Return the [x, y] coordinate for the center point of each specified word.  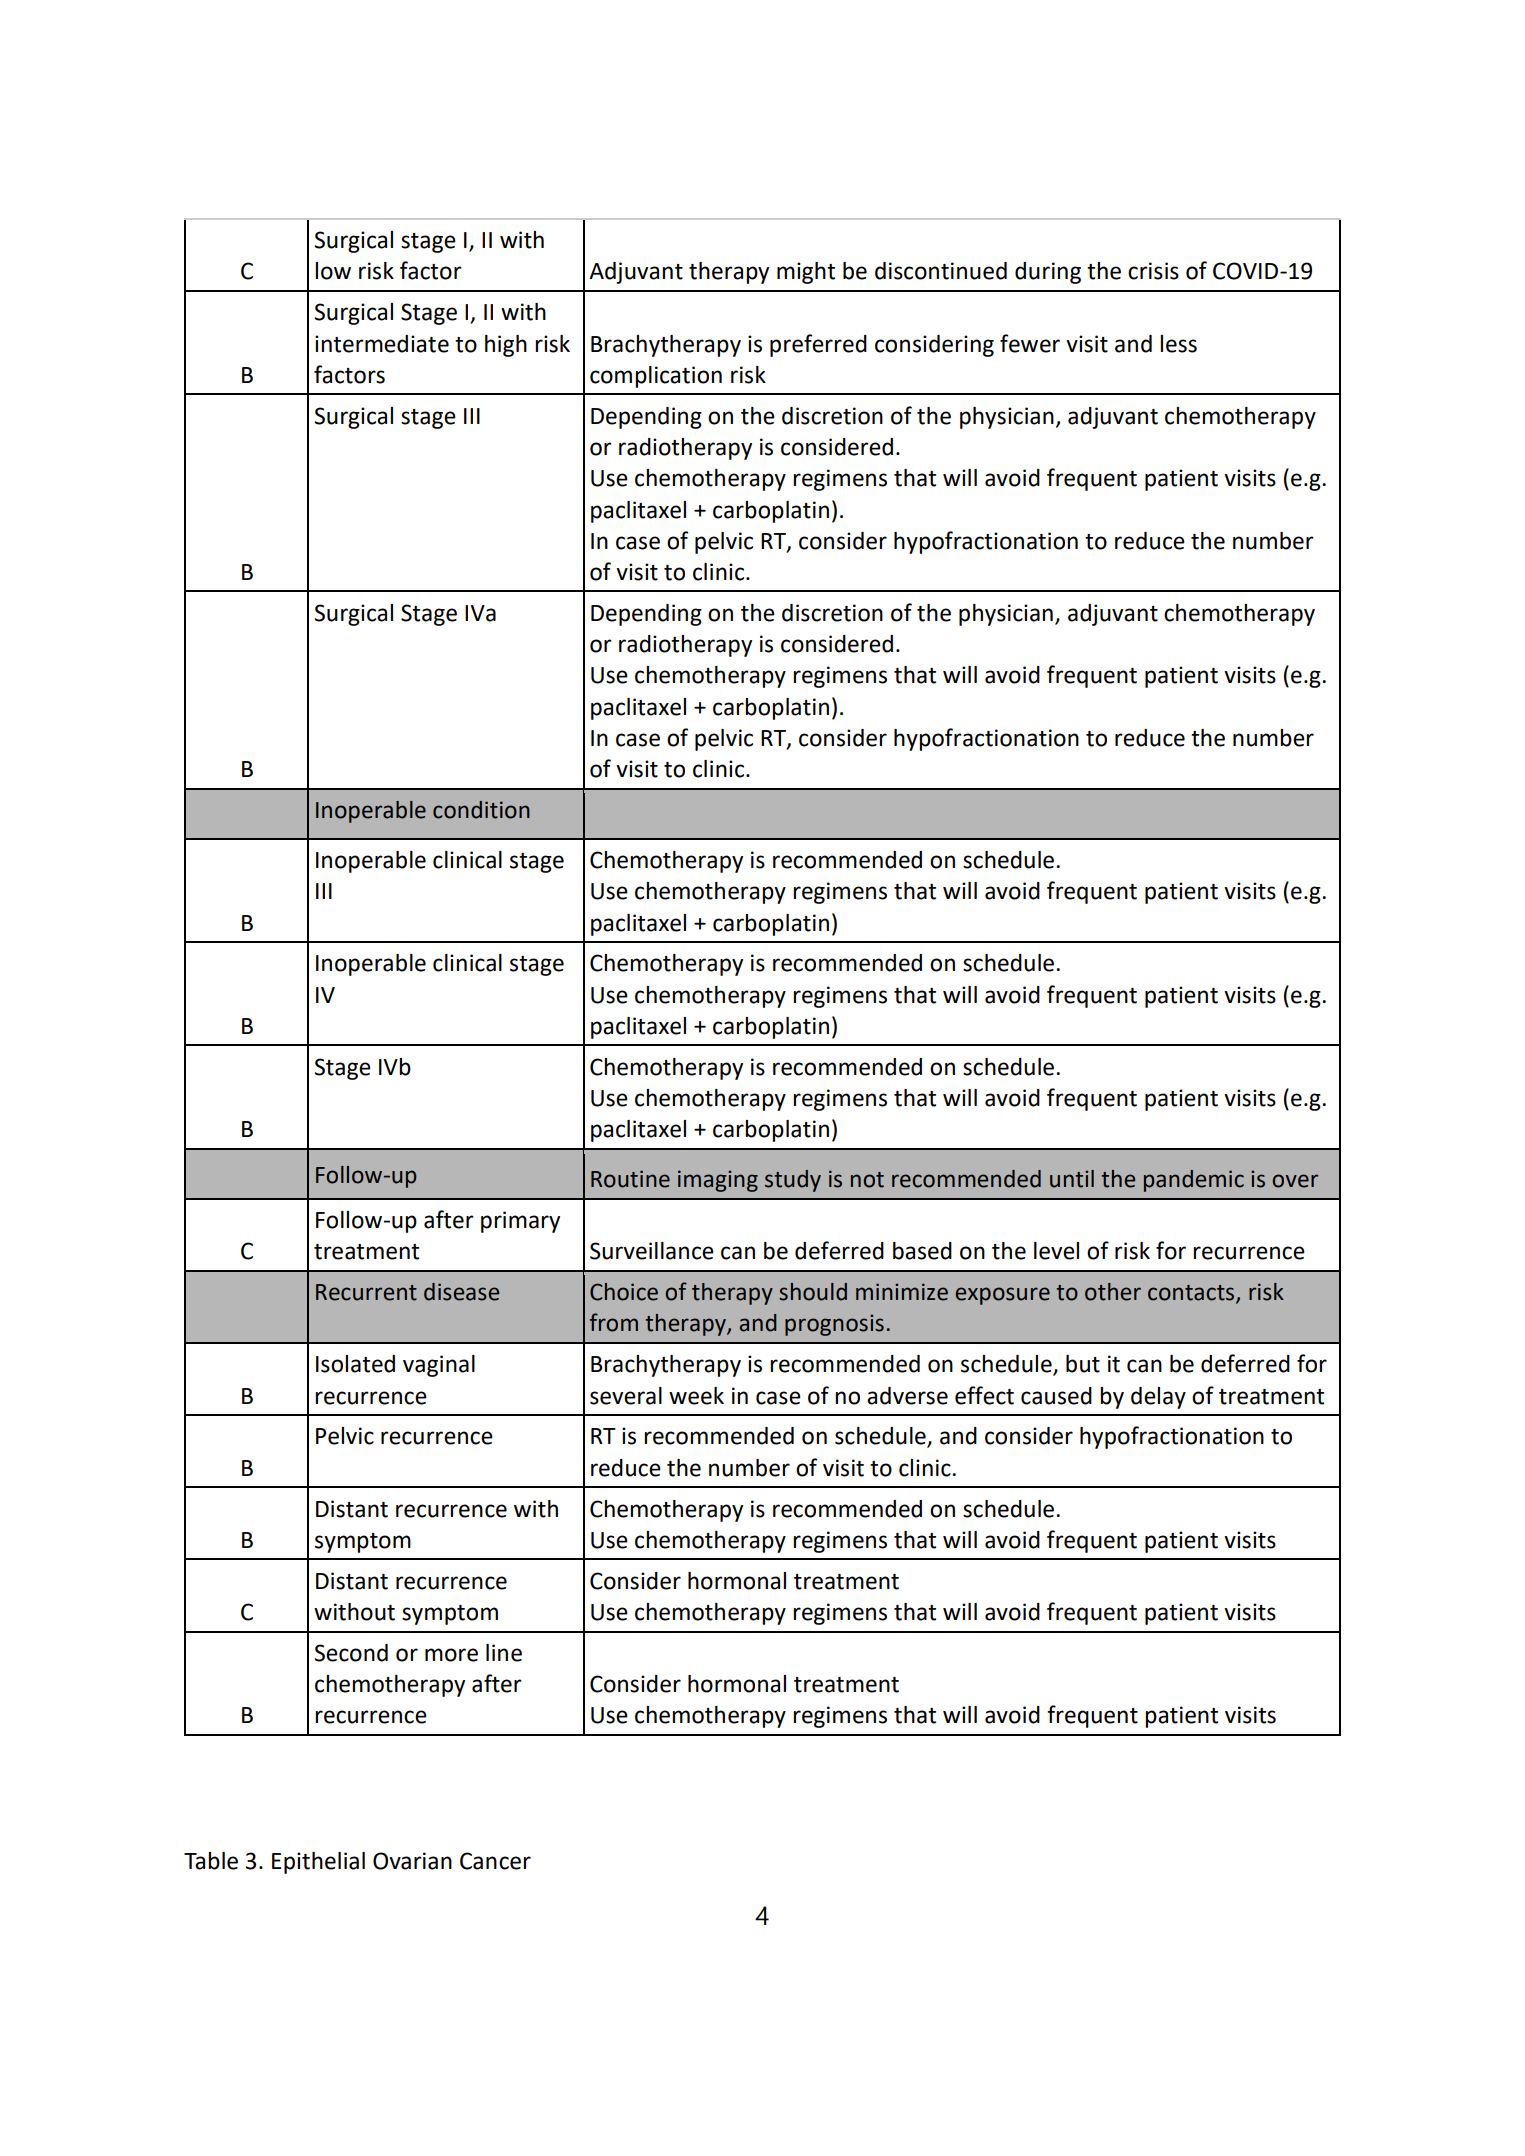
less [1178, 344]
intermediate [382, 344]
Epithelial [318, 1863]
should [813, 1292]
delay [1158, 1398]
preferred [818, 345]
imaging [718, 1181]
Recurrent [366, 1292]
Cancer [495, 1861]
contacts [1192, 1294]
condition [481, 810]
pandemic [1194, 1181]
